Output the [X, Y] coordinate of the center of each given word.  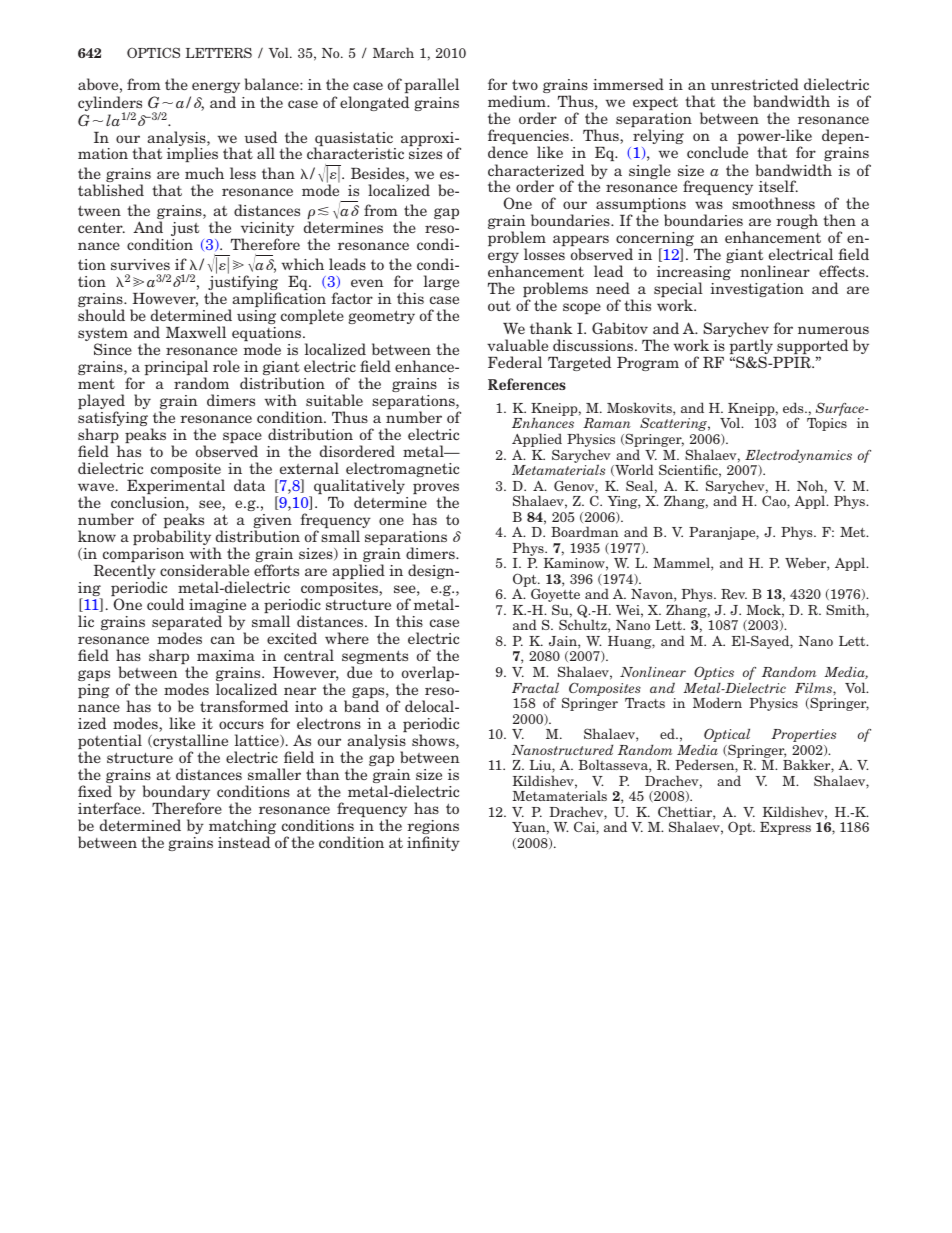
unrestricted [755, 84]
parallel [431, 85]
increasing [694, 274]
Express [785, 828]
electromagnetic [402, 471]
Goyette [555, 597]
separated [187, 624]
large [441, 282]
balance [273, 84]
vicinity [267, 230]
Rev [734, 594]
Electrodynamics [798, 456]
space [242, 439]
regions [433, 828]
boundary [176, 794]
